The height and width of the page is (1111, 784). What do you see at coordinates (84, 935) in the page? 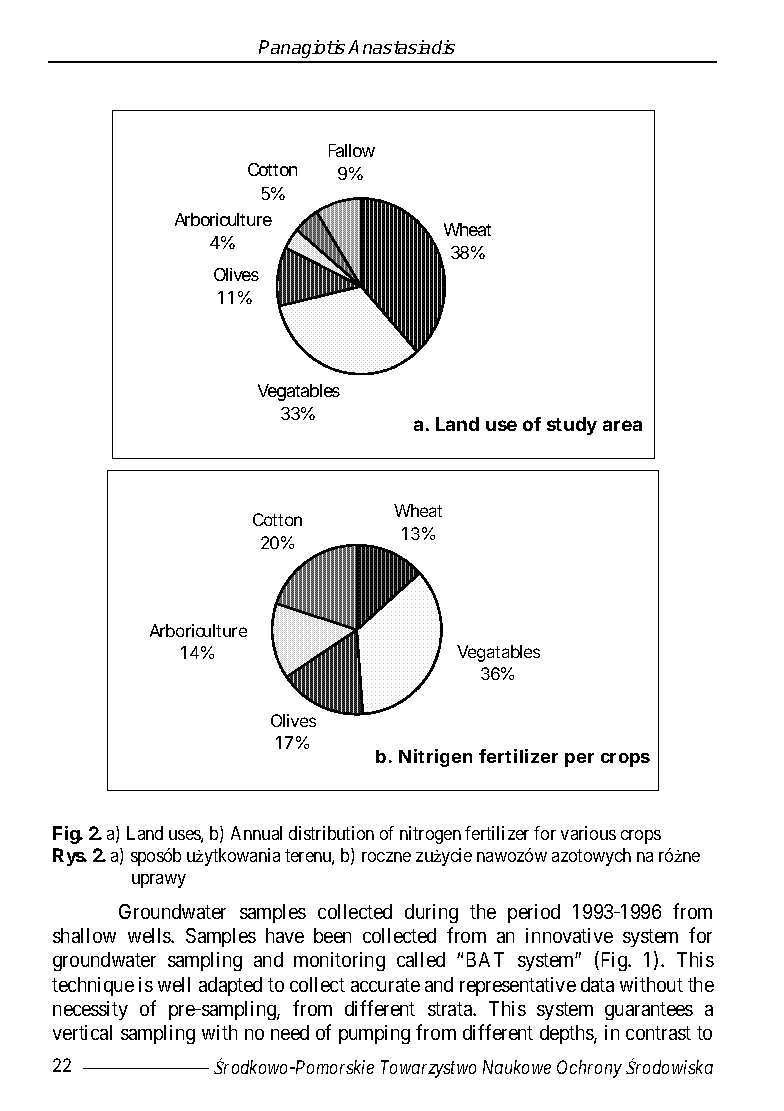
I see `shallow` at bounding box center [84, 935].
